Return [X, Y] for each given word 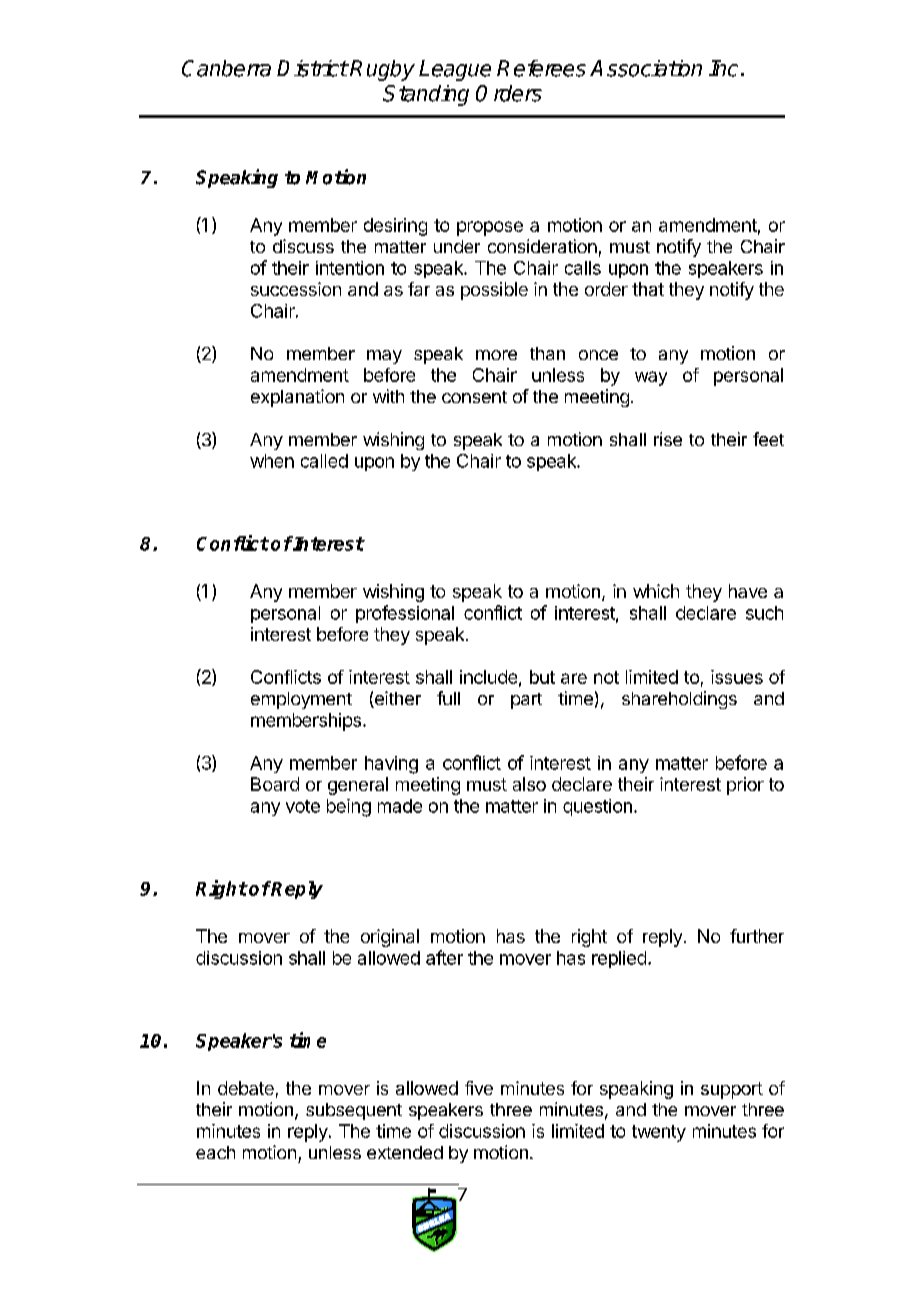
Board [275, 784]
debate [246, 1088]
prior [745, 786]
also [529, 784]
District [312, 68]
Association [646, 68]
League [455, 70]
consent [474, 397]
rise [668, 439]
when [272, 461]
